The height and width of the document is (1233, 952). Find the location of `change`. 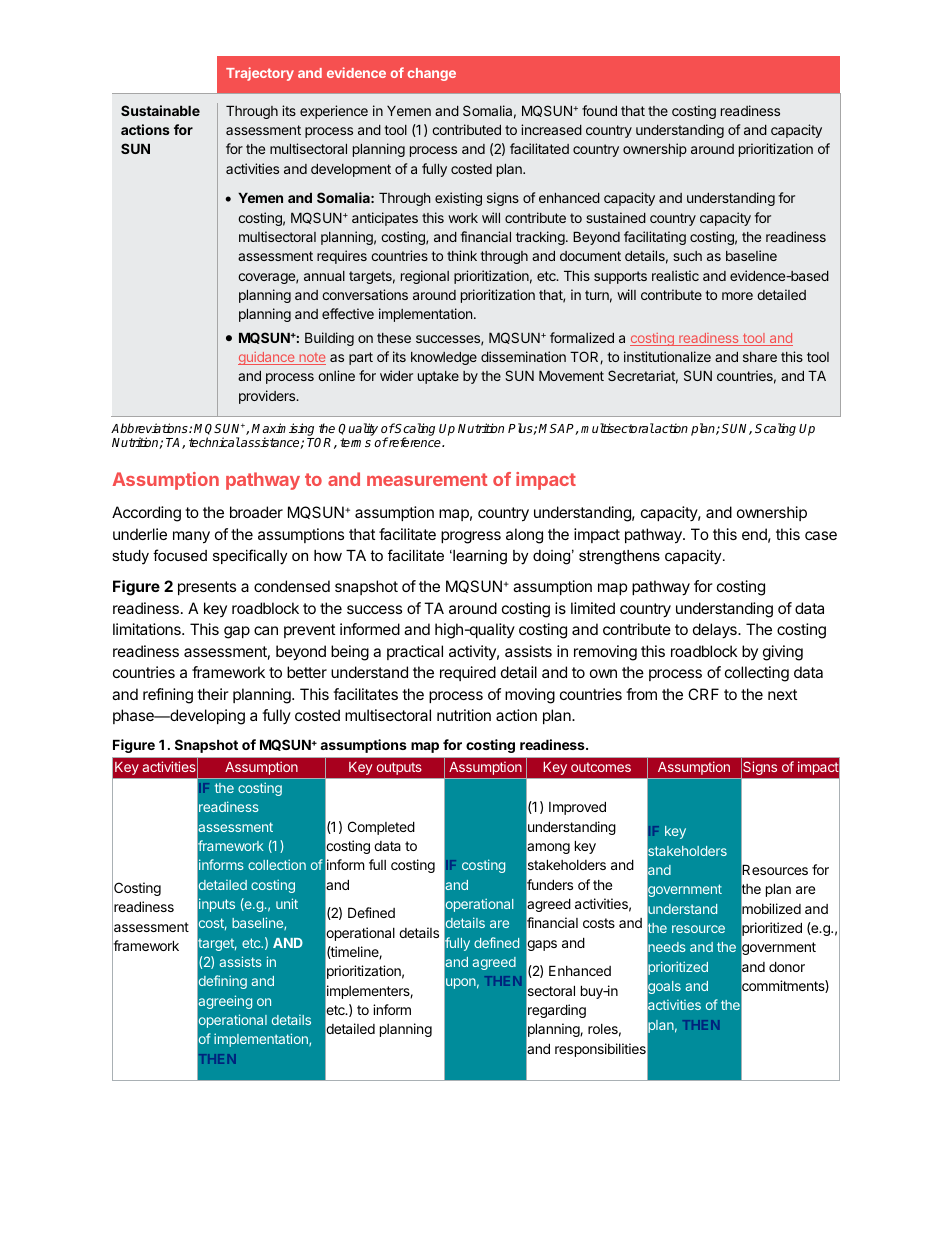

change is located at coordinates (432, 74).
